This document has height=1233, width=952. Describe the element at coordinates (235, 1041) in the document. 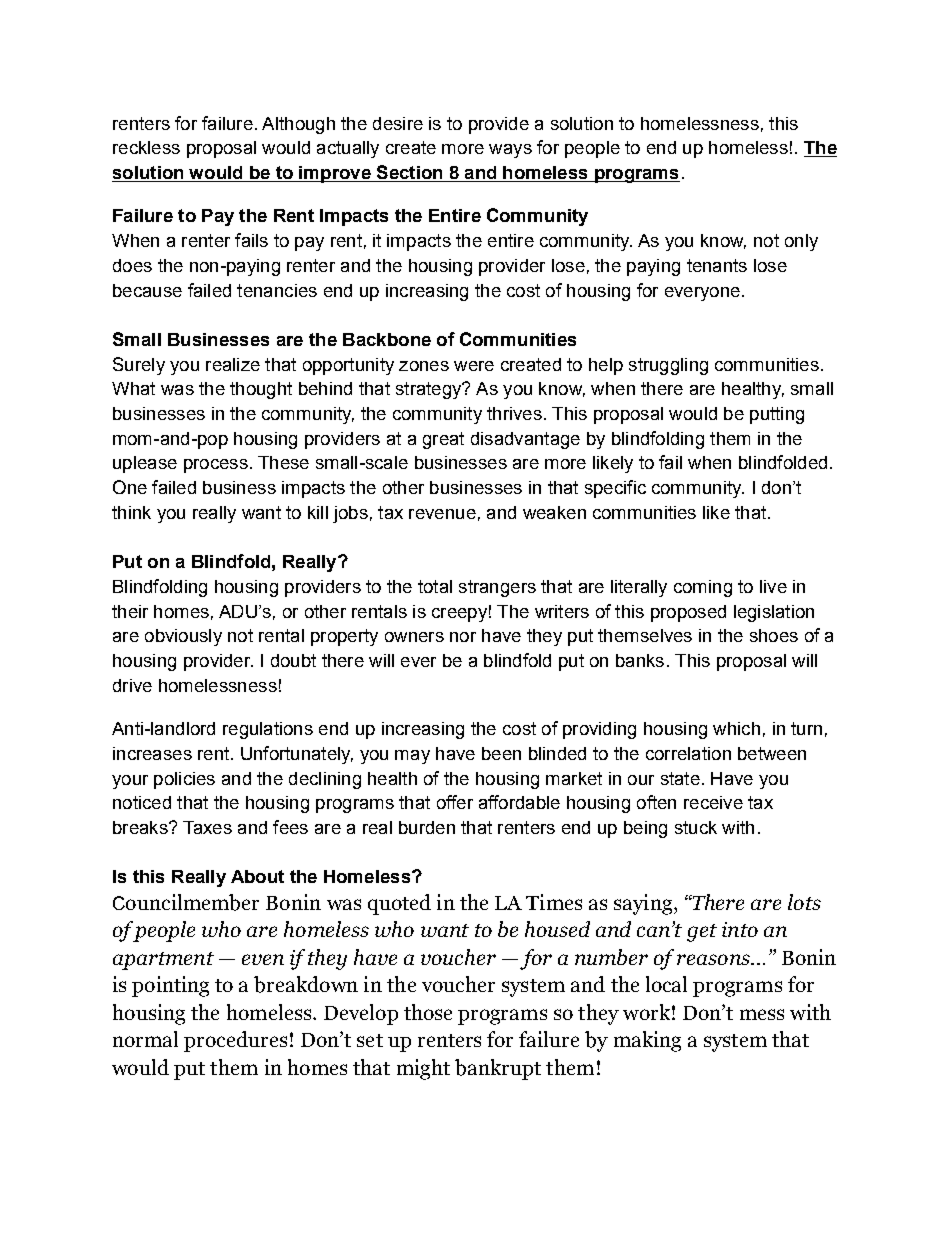

I see `procedures` at that location.
